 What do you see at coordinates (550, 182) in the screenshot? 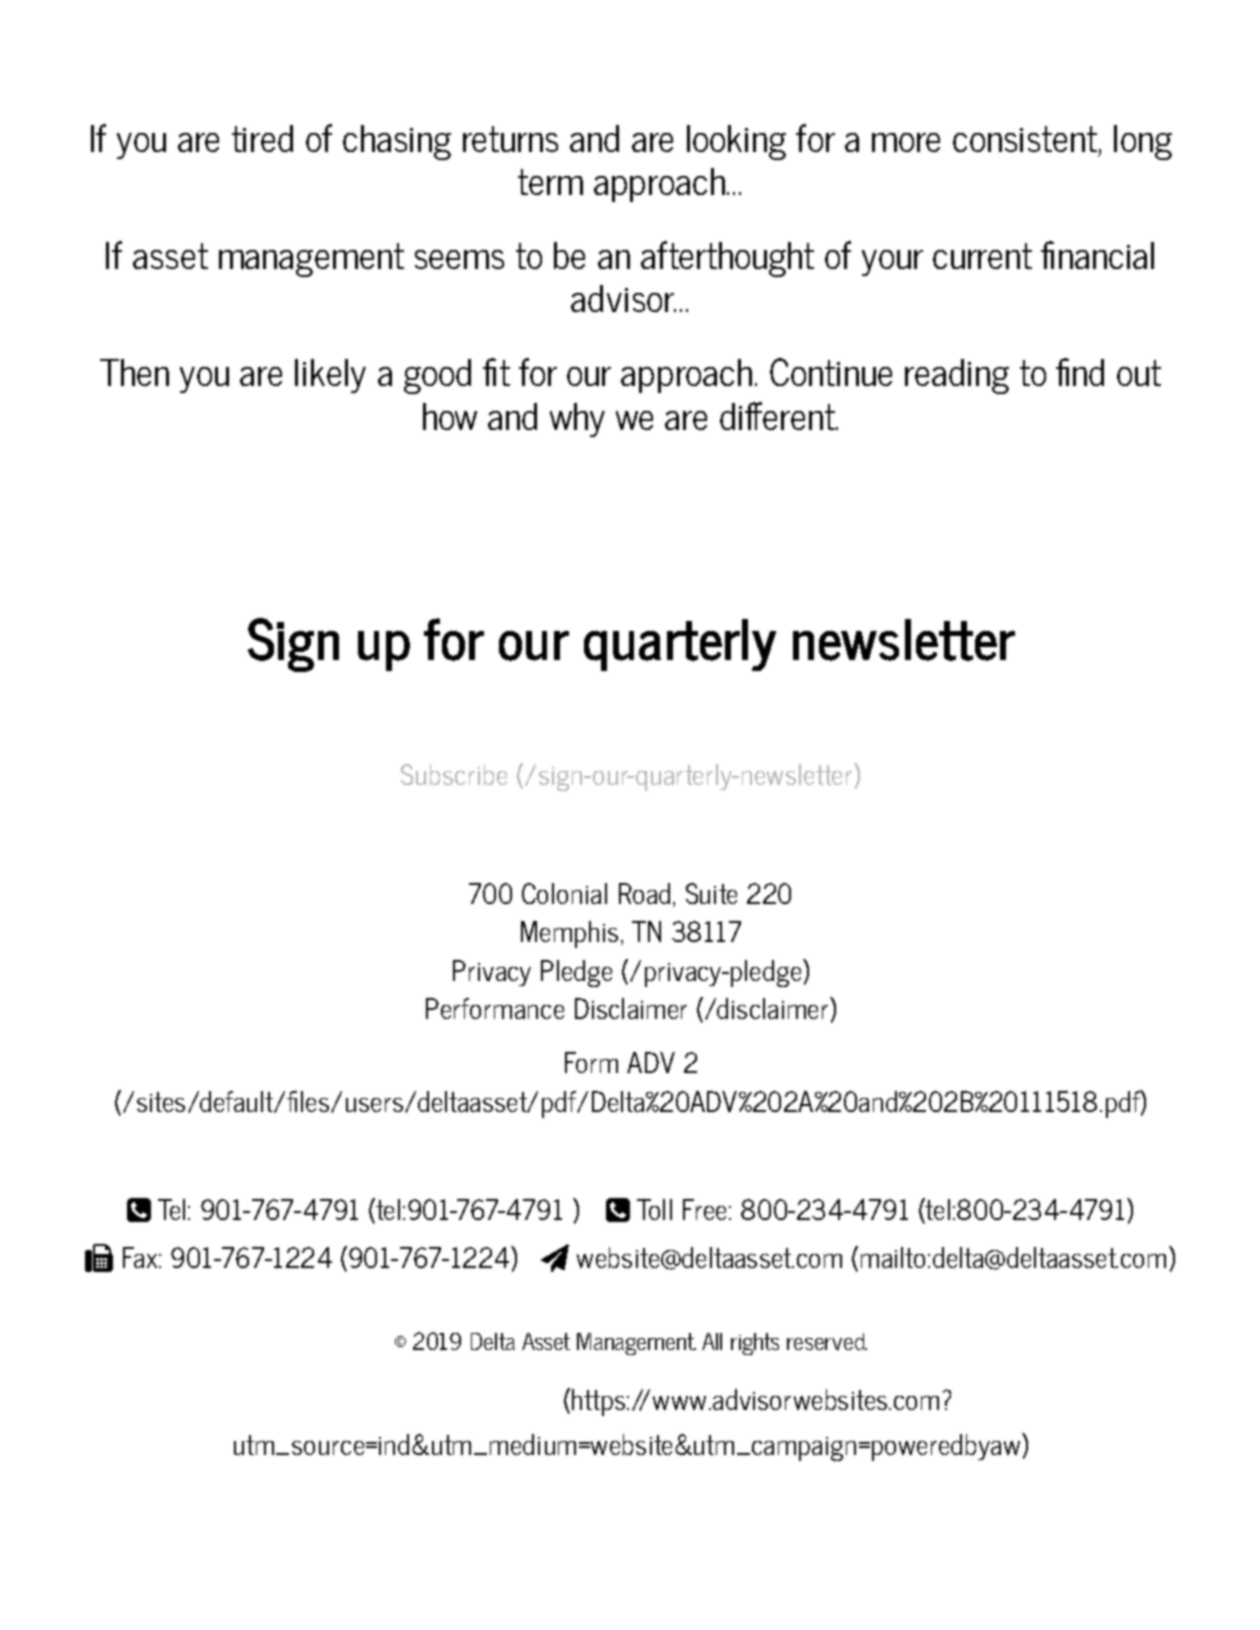
I see `term` at bounding box center [550, 182].
